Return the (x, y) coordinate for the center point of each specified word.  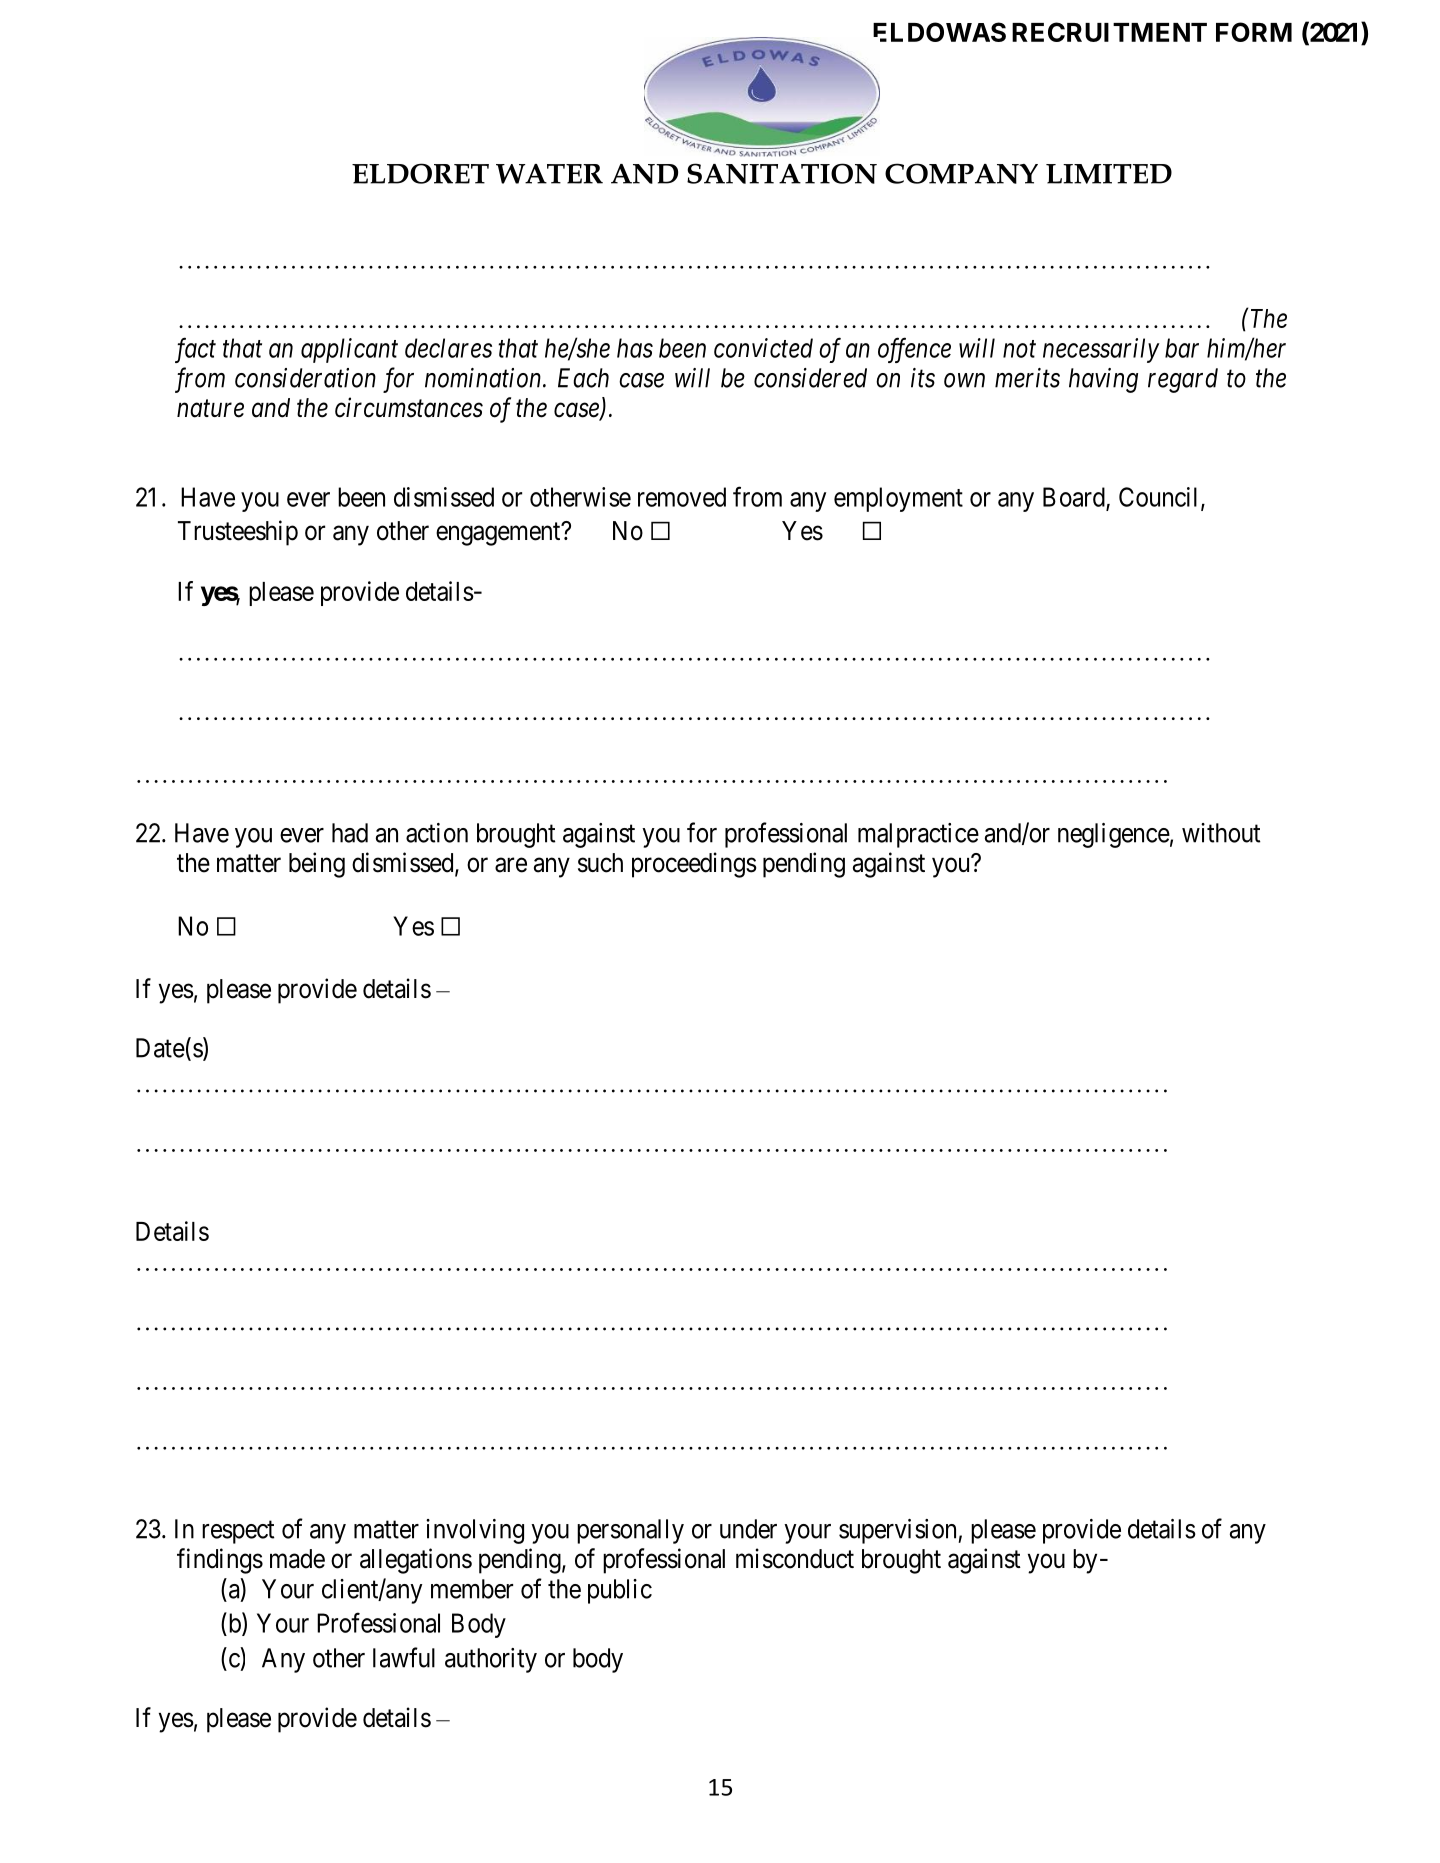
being (317, 865)
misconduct (795, 1558)
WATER (549, 174)
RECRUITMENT (1109, 32)
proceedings (694, 865)
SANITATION (782, 173)
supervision (899, 1531)
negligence (1114, 835)
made (297, 1559)
